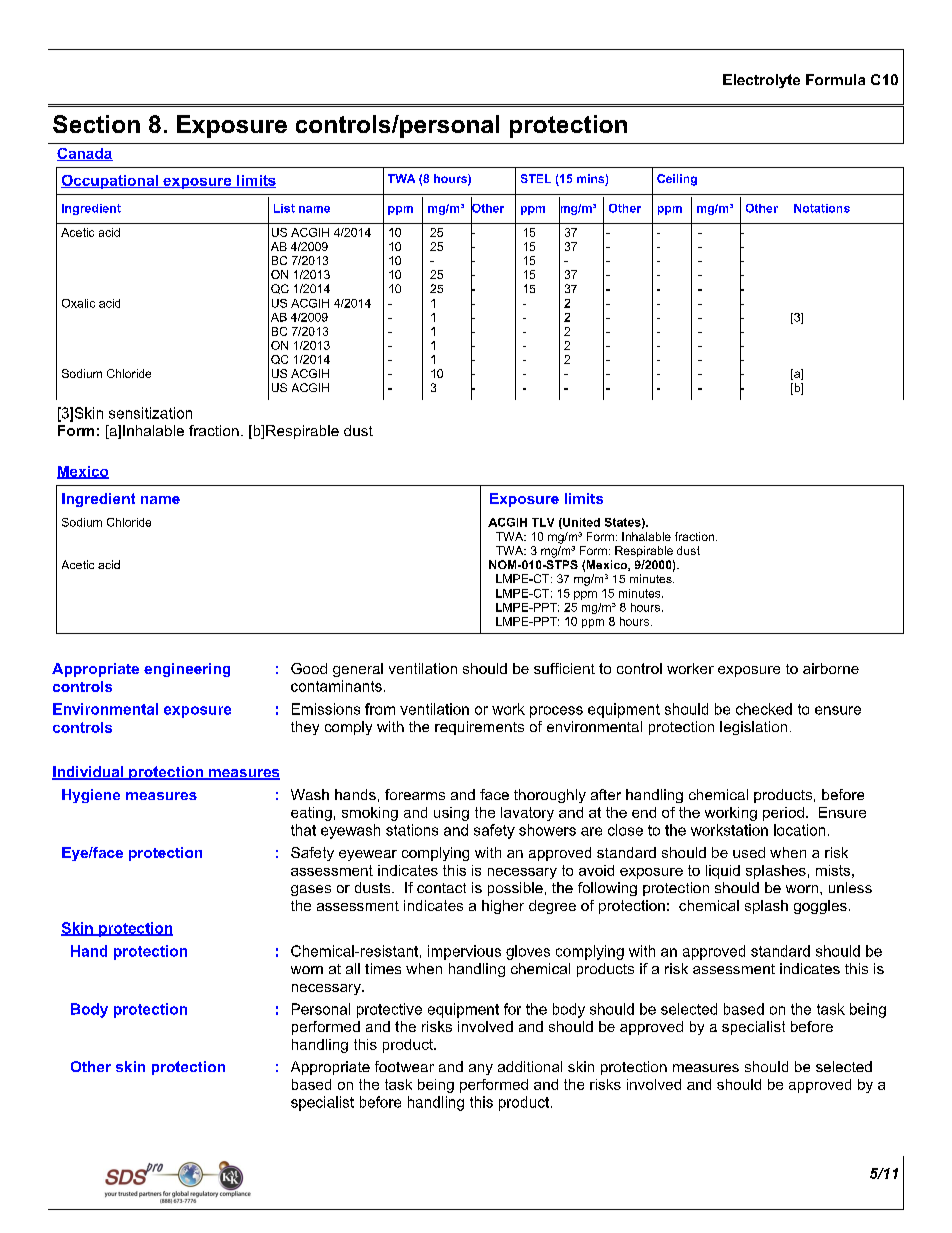  Describe the element at coordinates (96, 124) in the page. I see `Section` at that location.
